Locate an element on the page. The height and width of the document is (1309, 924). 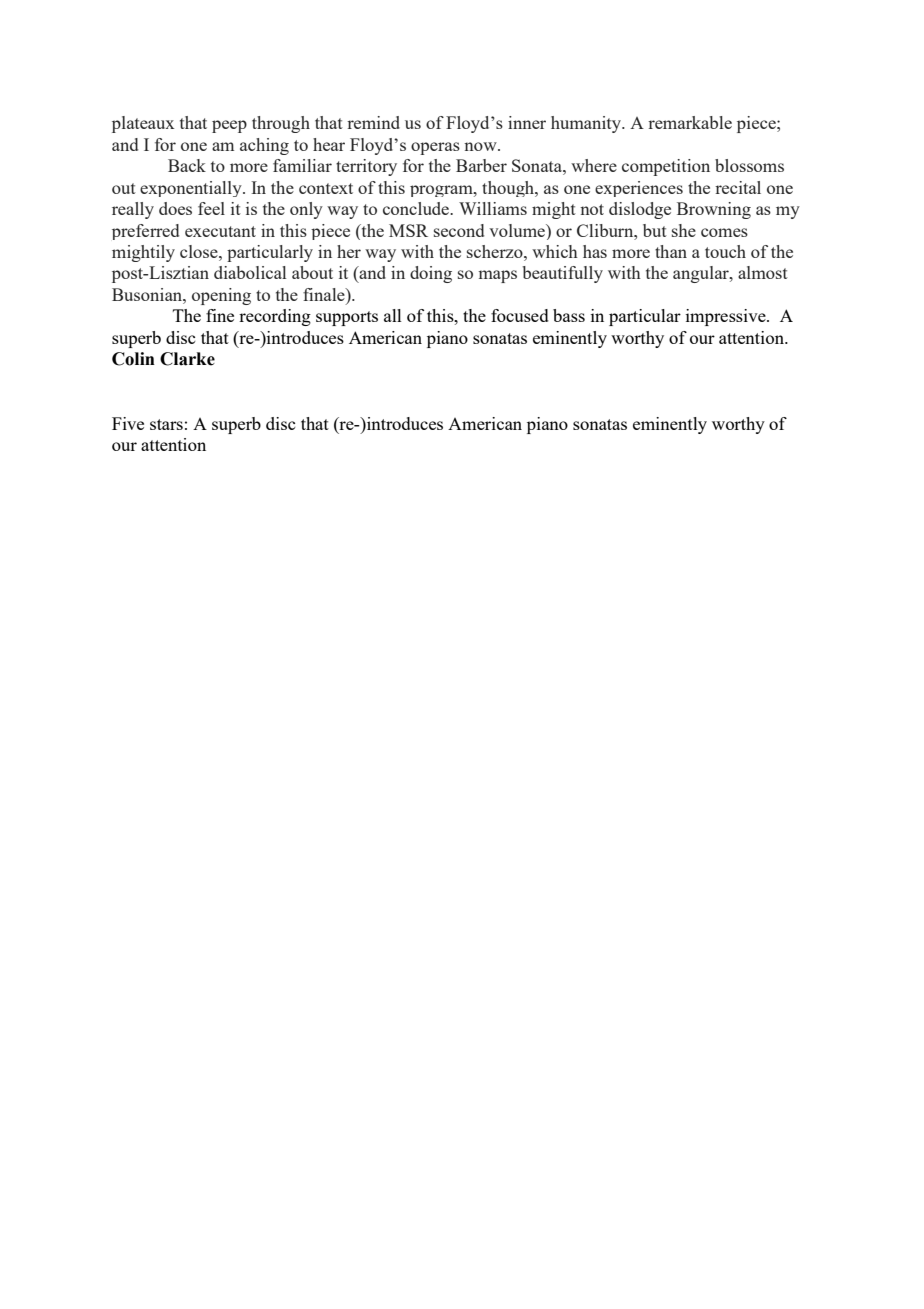
impressive is located at coordinates (727, 317).
